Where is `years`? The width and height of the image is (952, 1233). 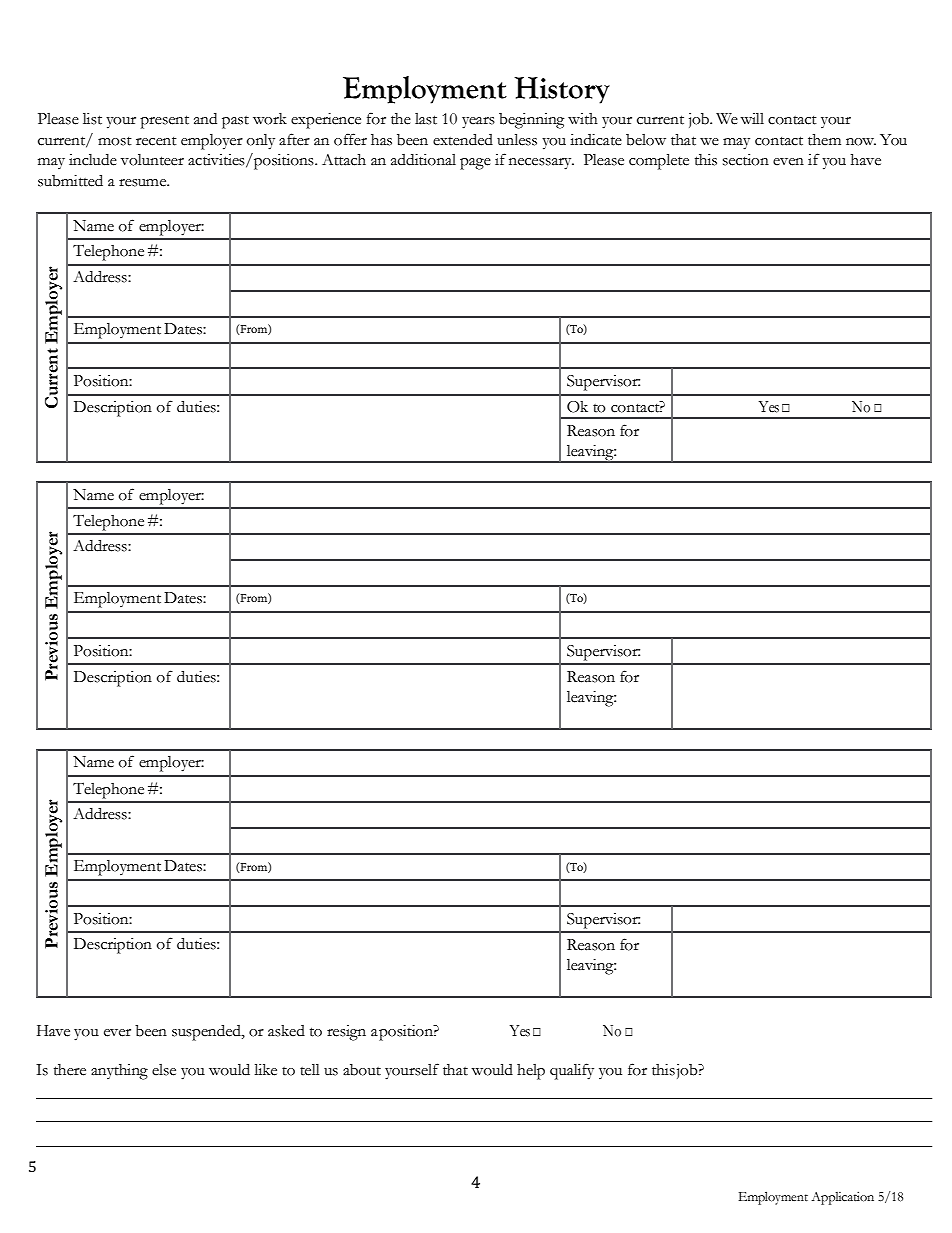
years is located at coordinates (478, 123).
